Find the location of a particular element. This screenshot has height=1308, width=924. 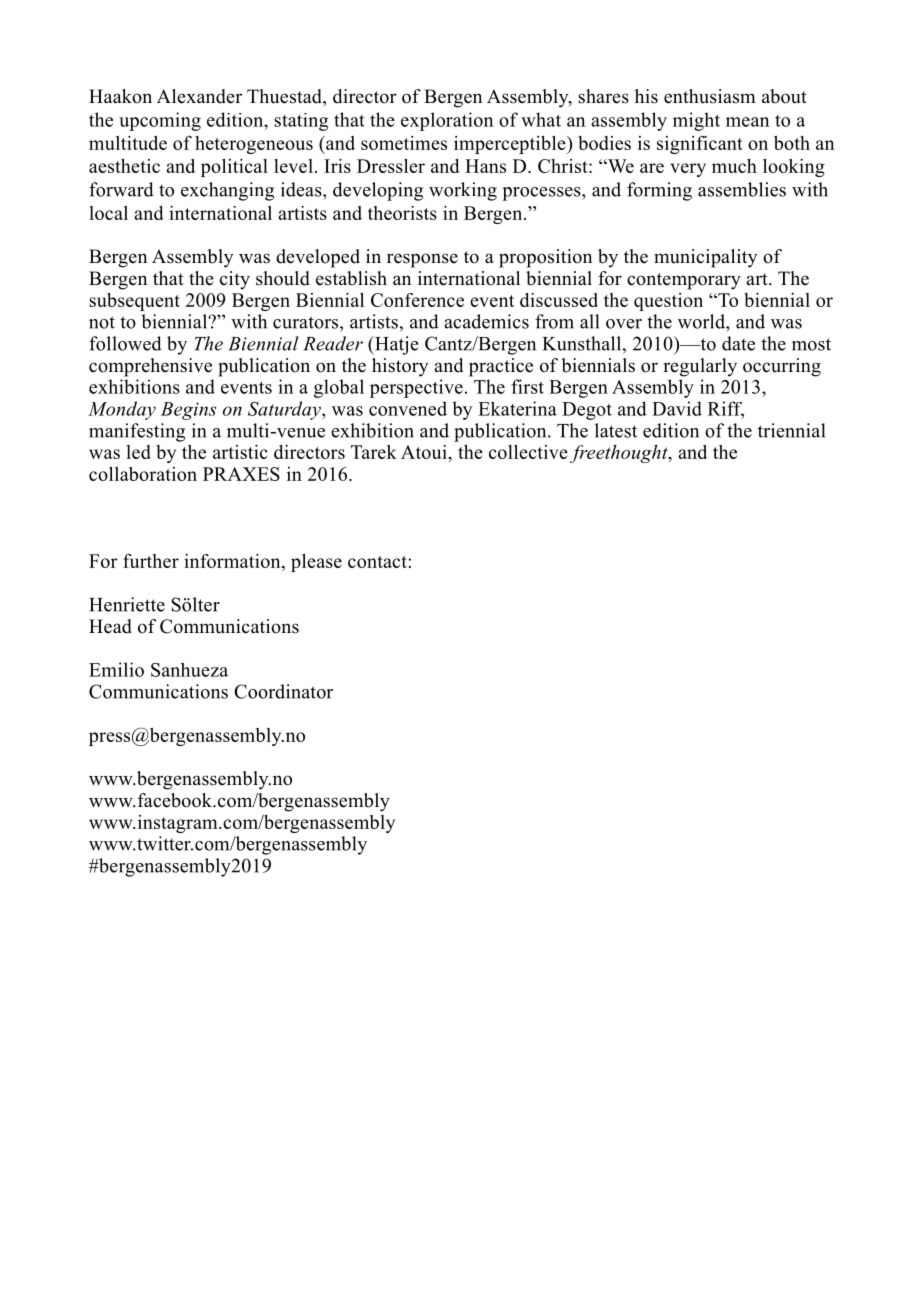

Emilio is located at coordinates (116, 669).
